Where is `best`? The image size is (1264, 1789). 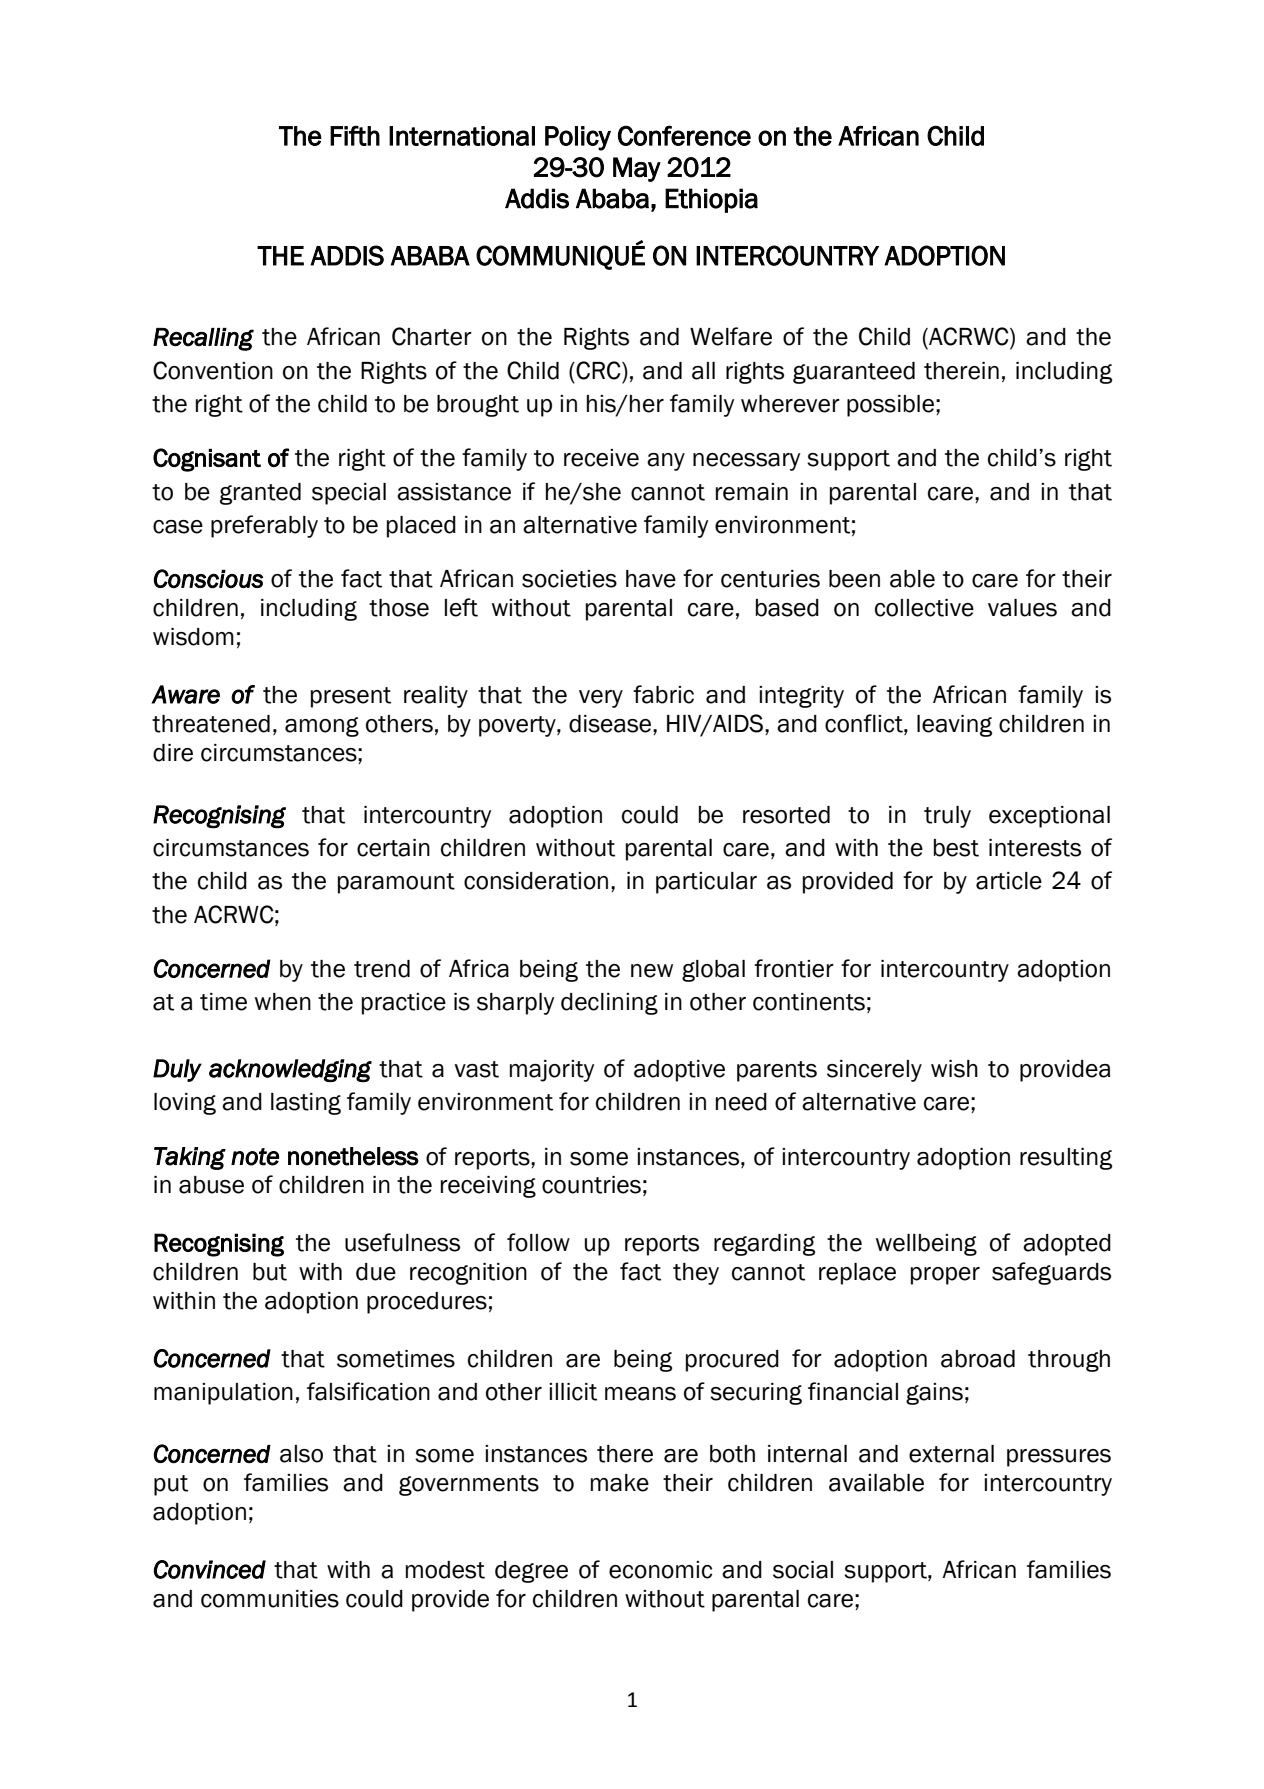
best is located at coordinates (956, 848).
